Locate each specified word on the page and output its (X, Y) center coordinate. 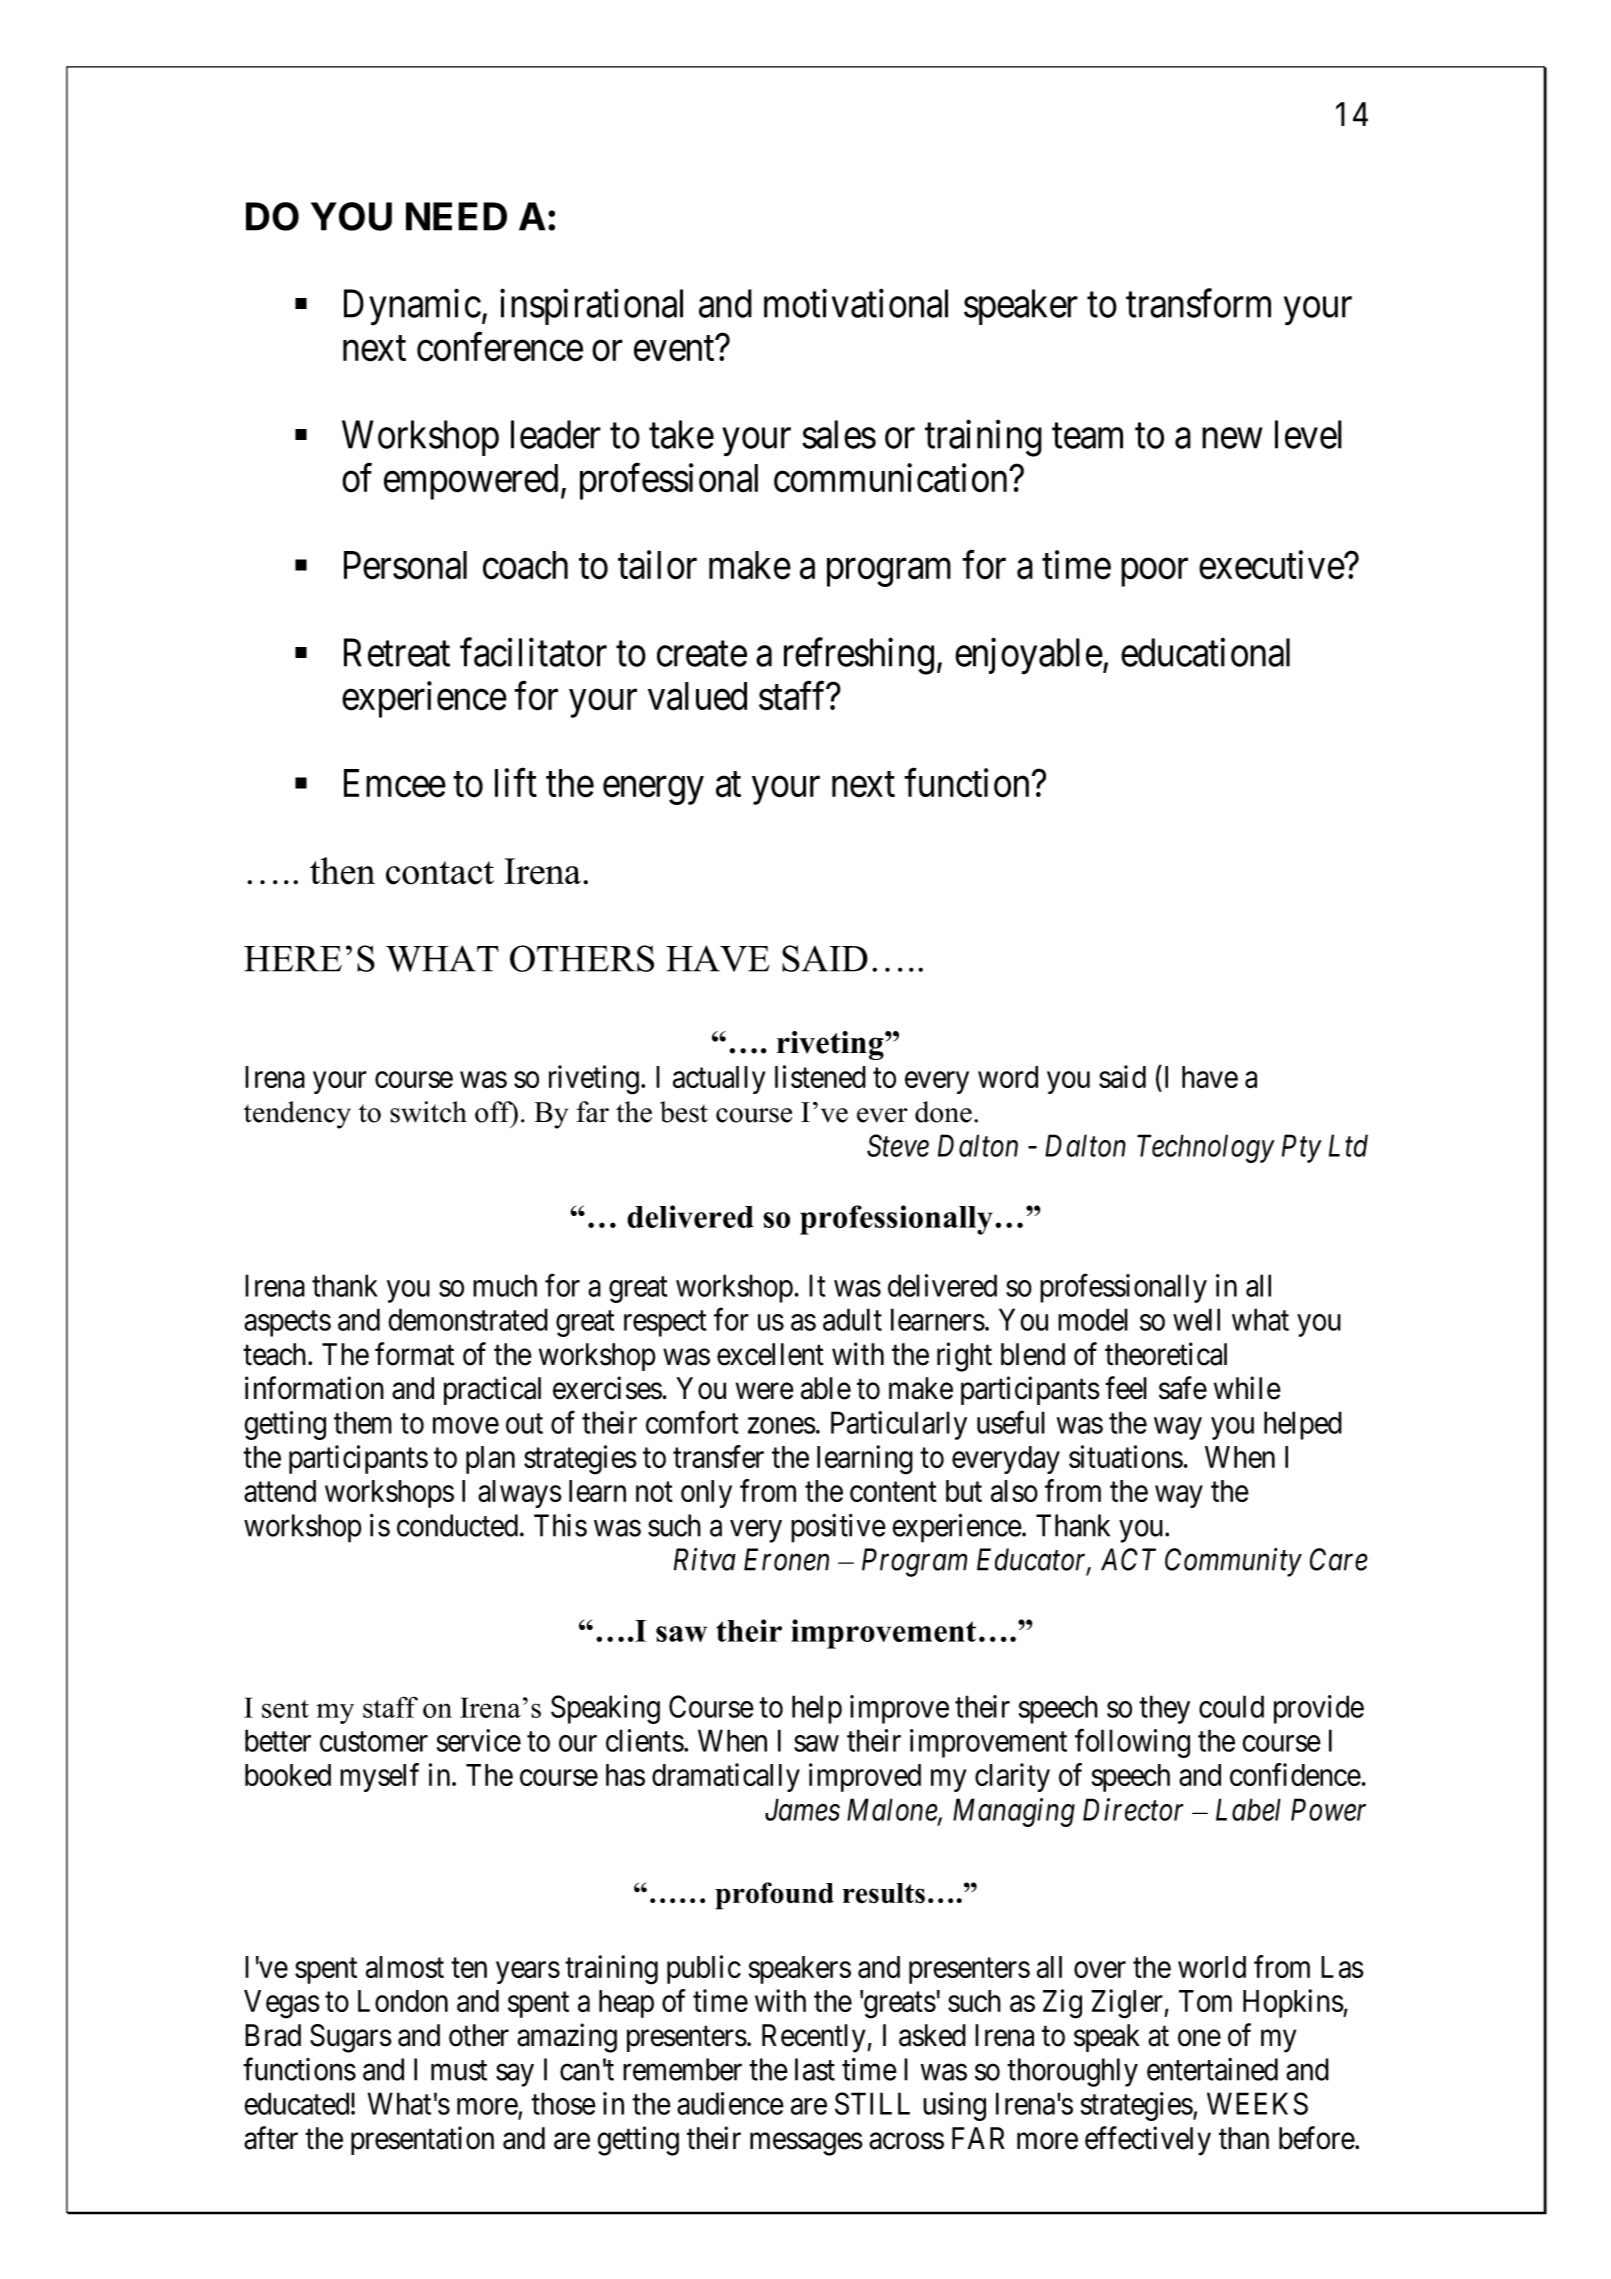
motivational (856, 303)
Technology (1206, 1148)
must (459, 2071)
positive (838, 1528)
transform (1198, 303)
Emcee (395, 783)
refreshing (859, 656)
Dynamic (412, 307)
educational (1205, 652)
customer (374, 1742)
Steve (898, 1145)
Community (1233, 1562)
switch (428, 1112)
